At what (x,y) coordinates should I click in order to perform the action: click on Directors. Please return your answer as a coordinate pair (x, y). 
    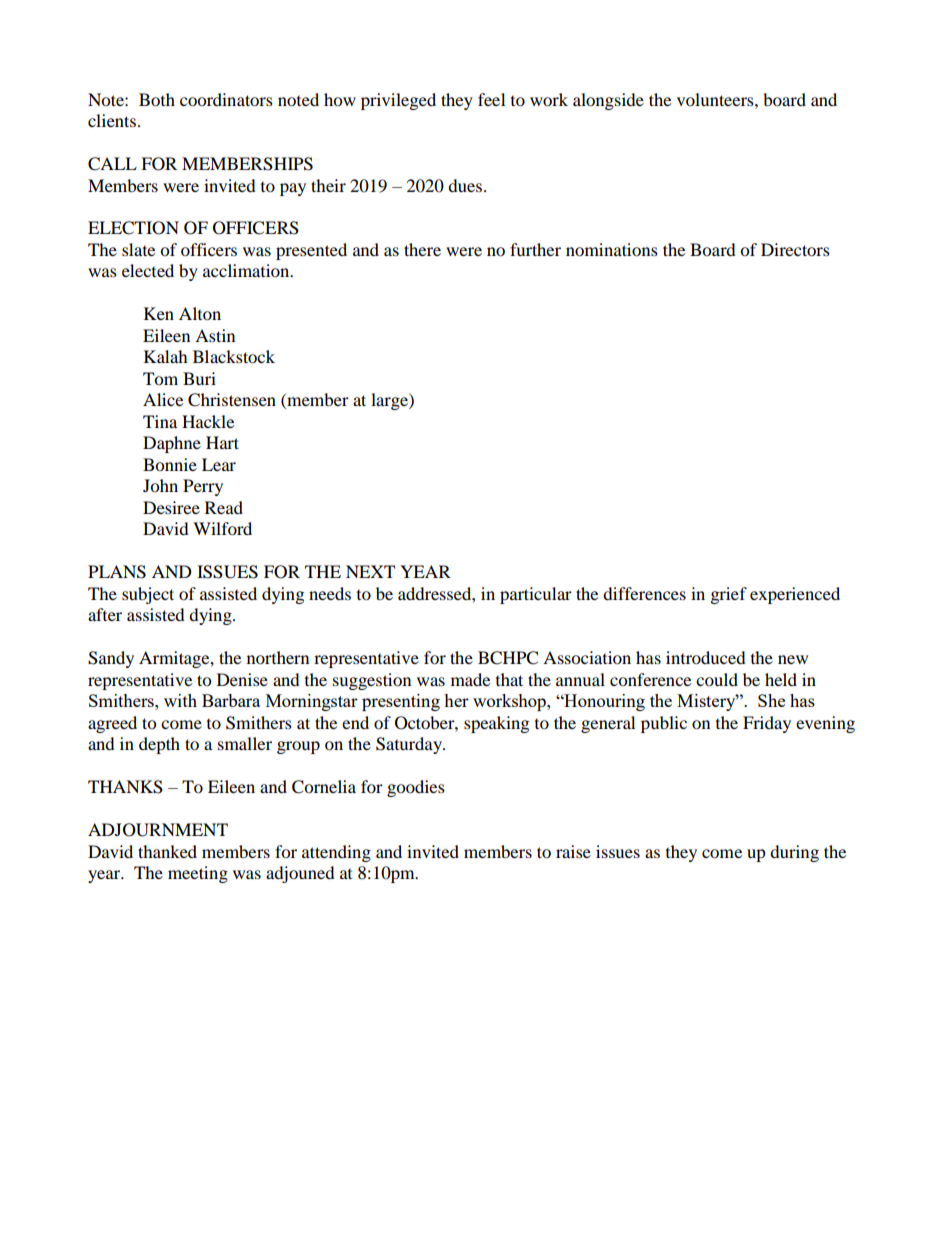
    Looking at the image, I should click on (795, 249).
